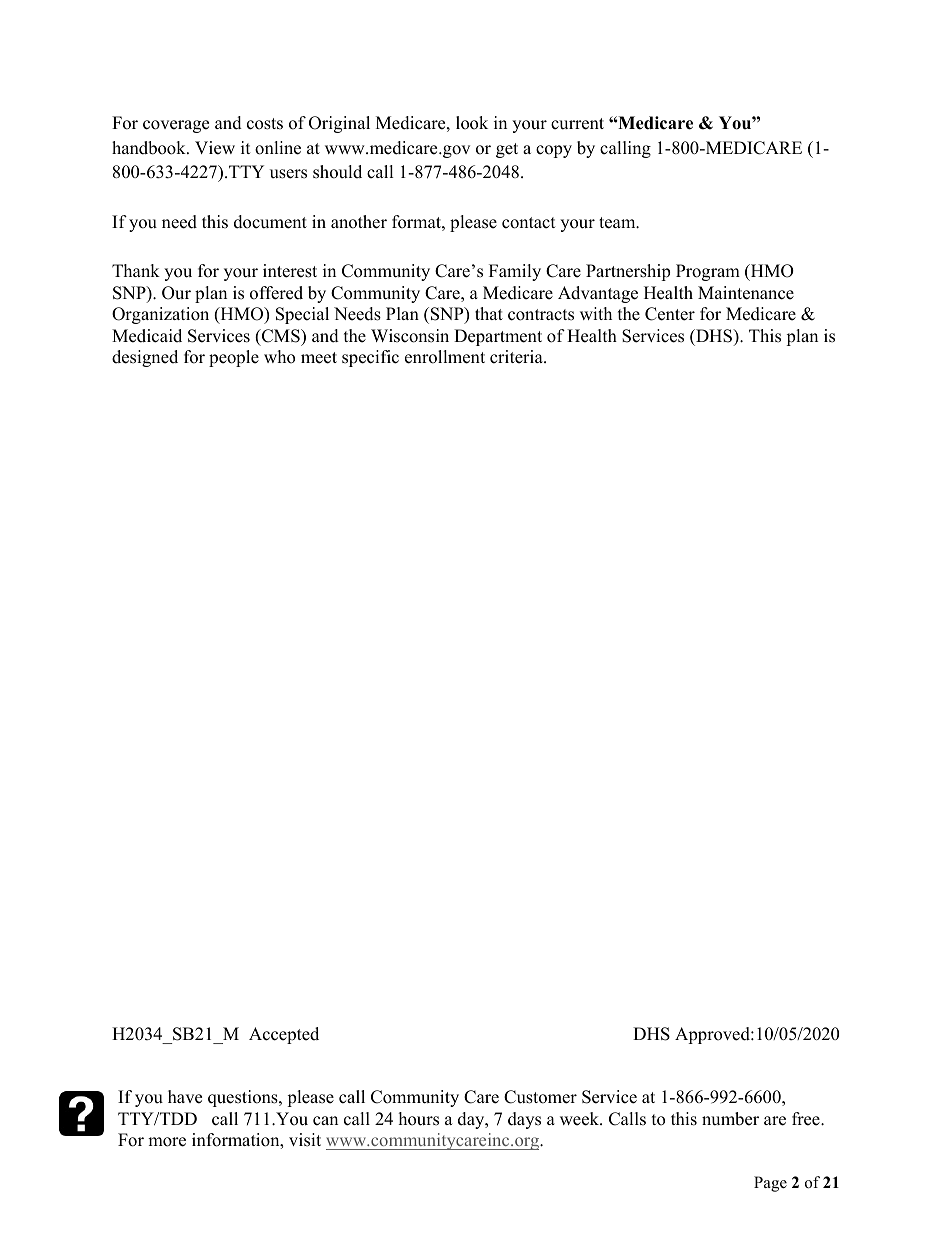  What do you see at coordinates (215, 148) in the screenshot?
I see `View` at bounding box center [215, 148].
